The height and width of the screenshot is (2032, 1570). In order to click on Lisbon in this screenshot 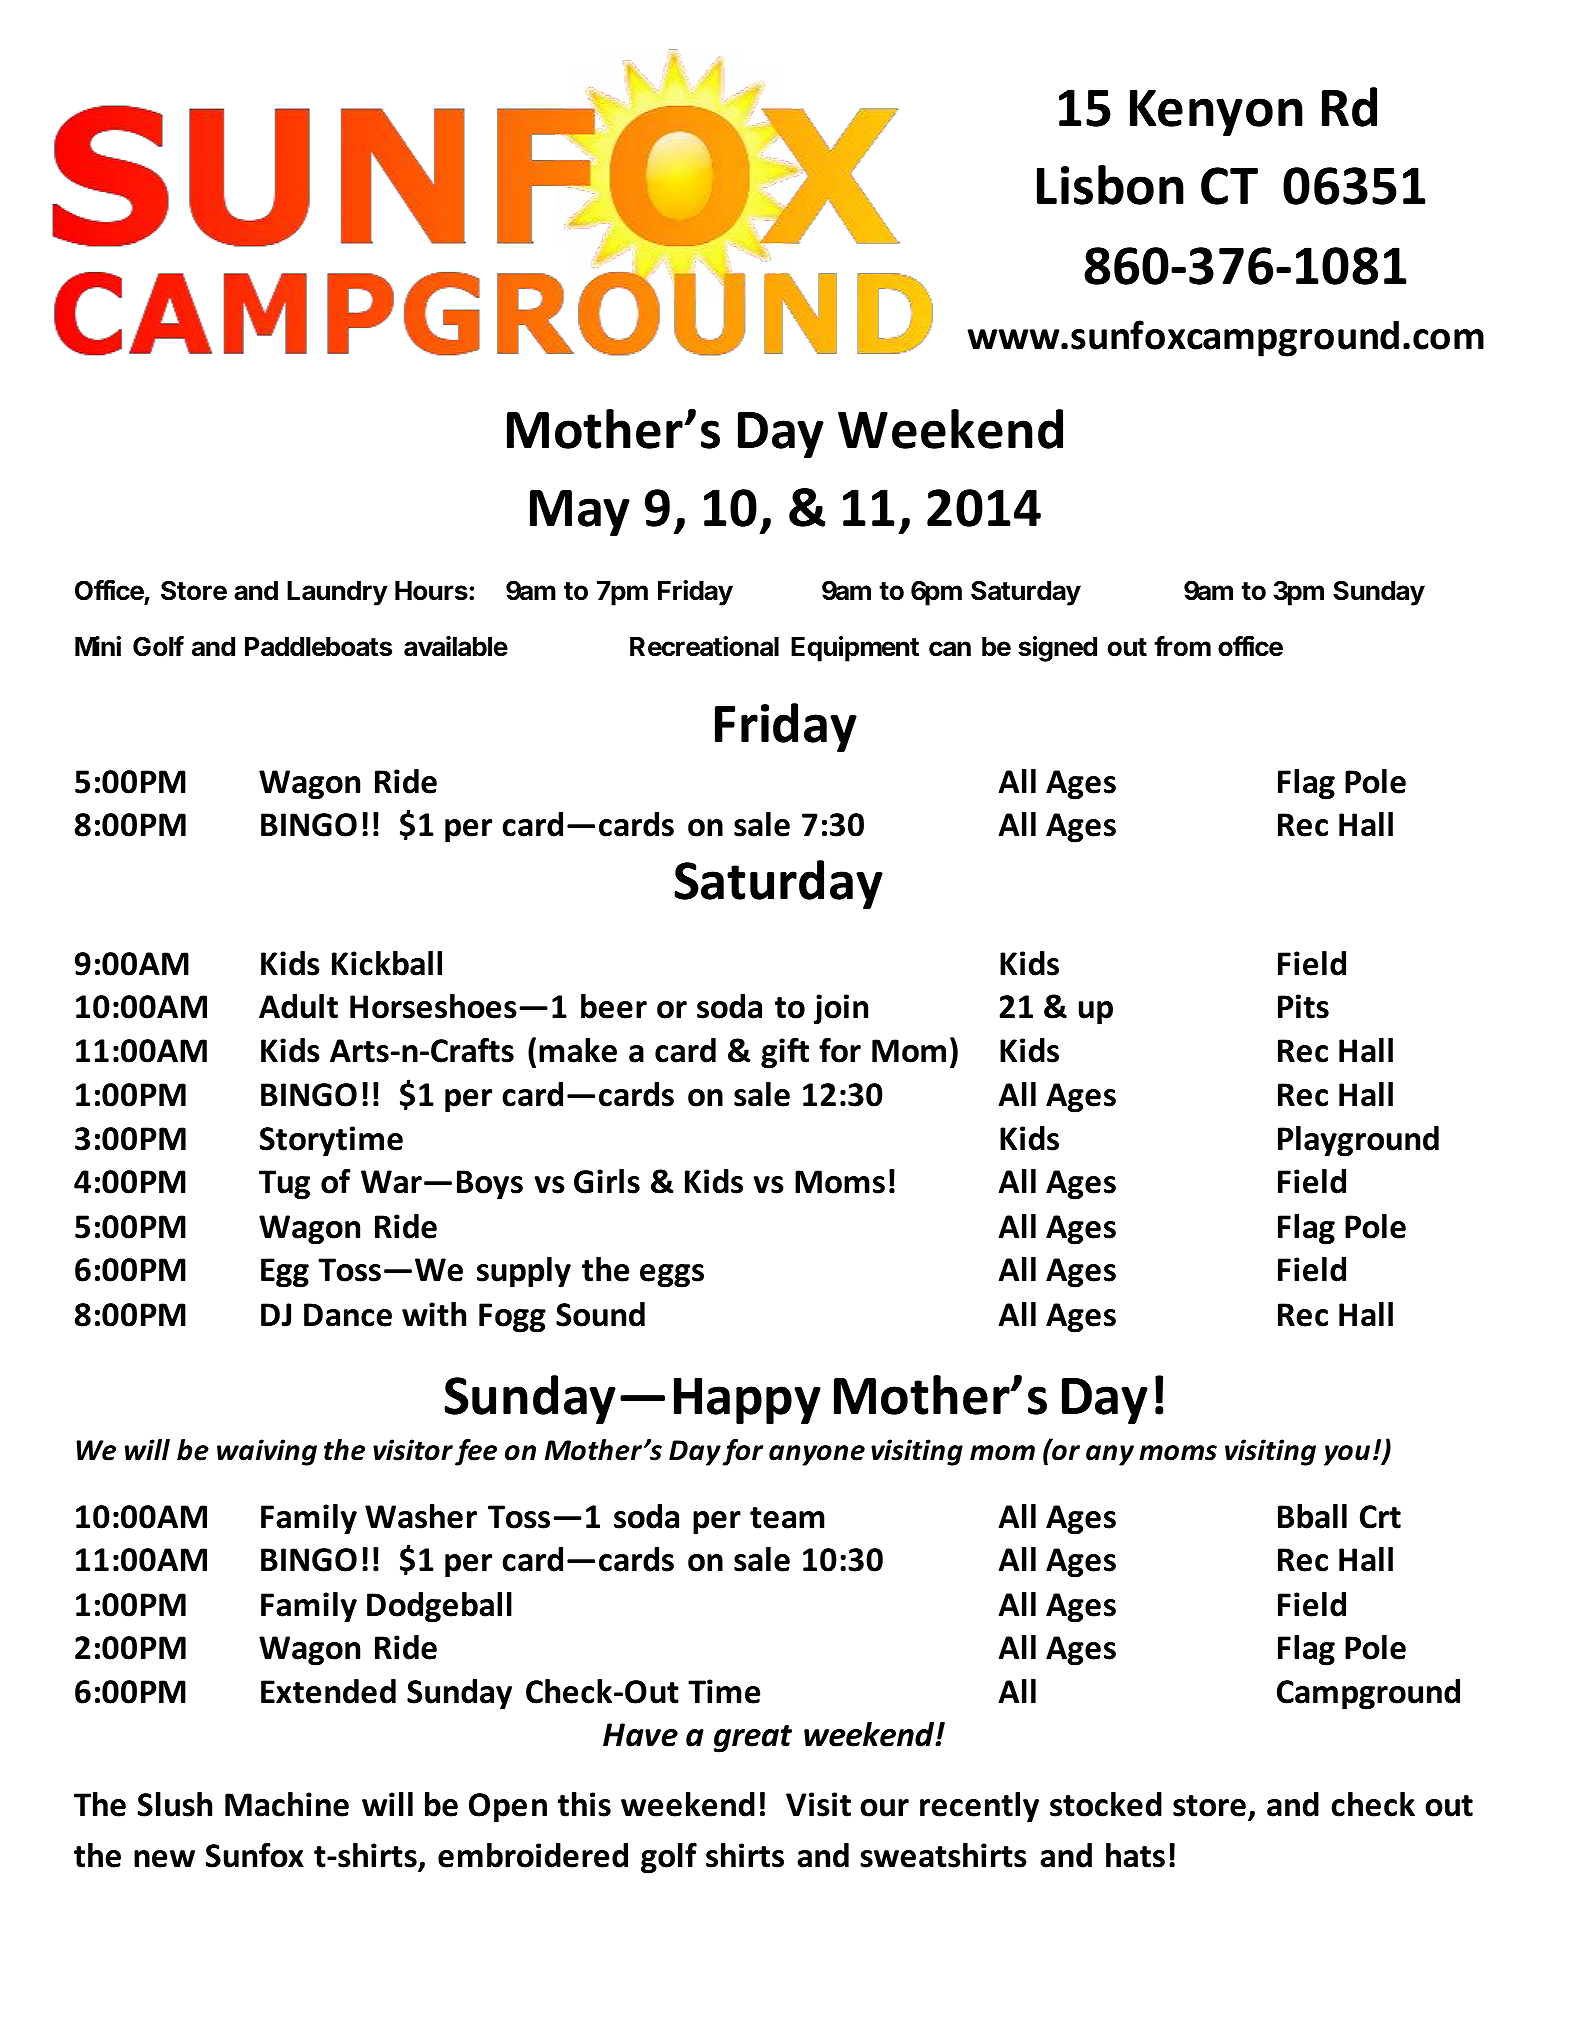, I will do `click(1110, 185)`.
